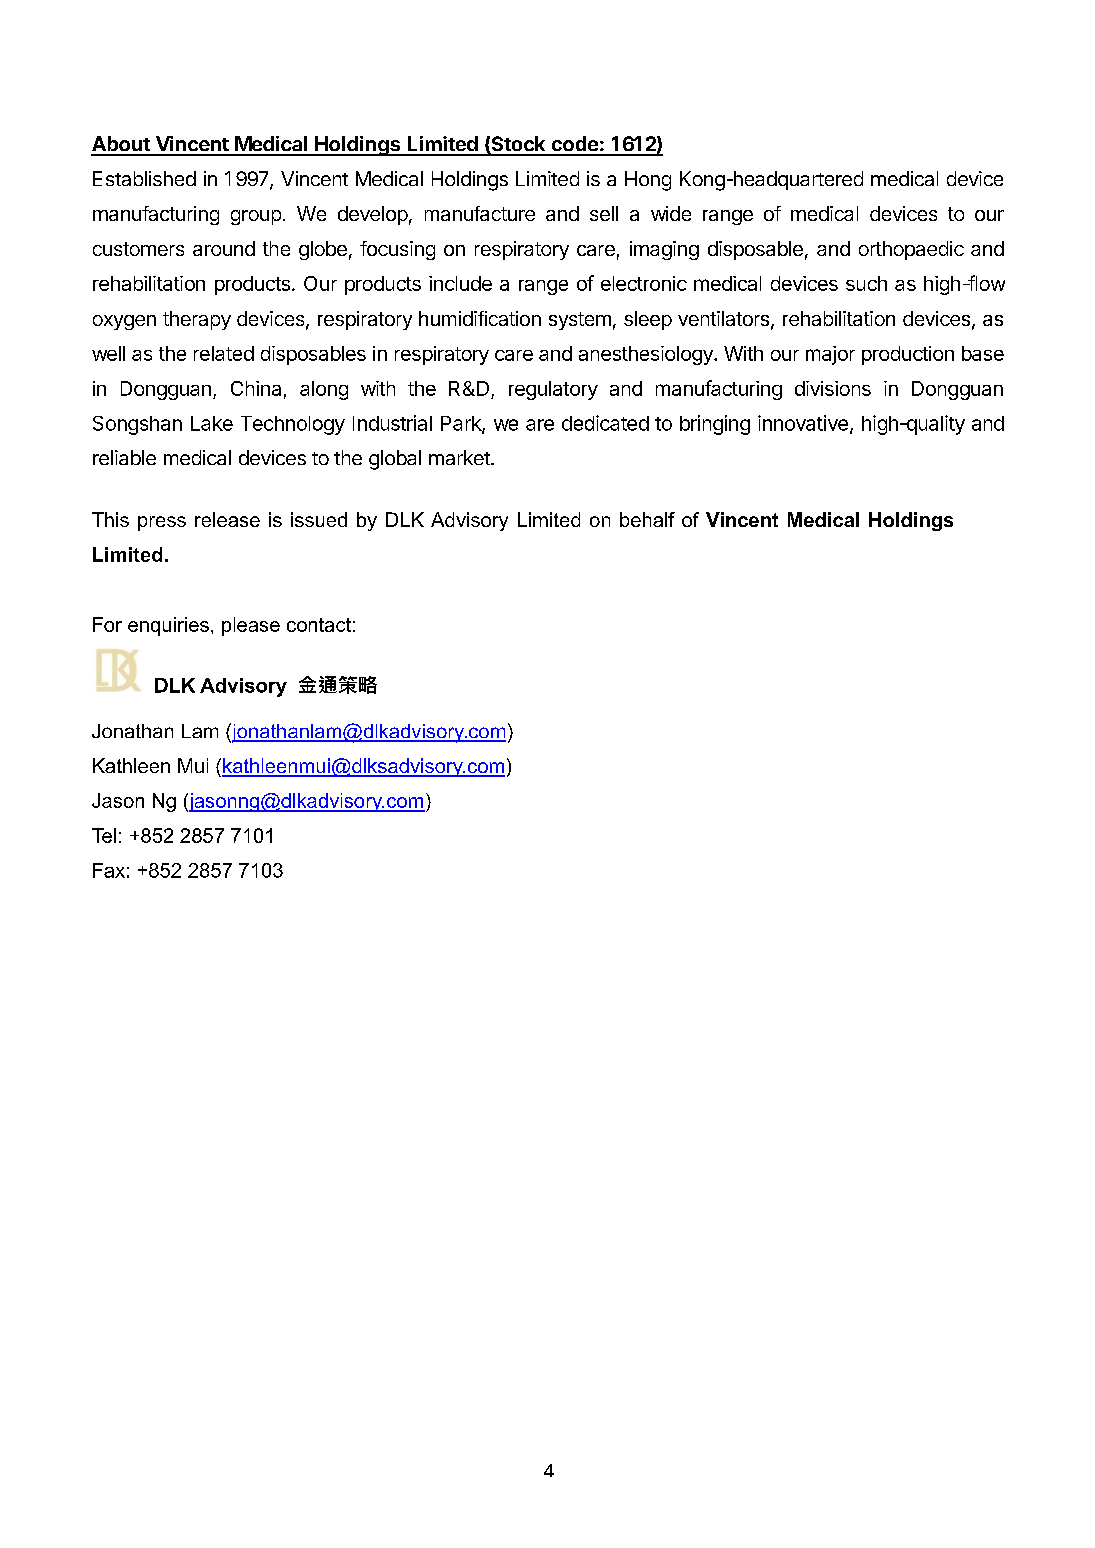 Image resolution: width=1095 pixels, height=1548 pixels. Describe the element at coordinates (256, 217) in the image. I see `group` at that location.
